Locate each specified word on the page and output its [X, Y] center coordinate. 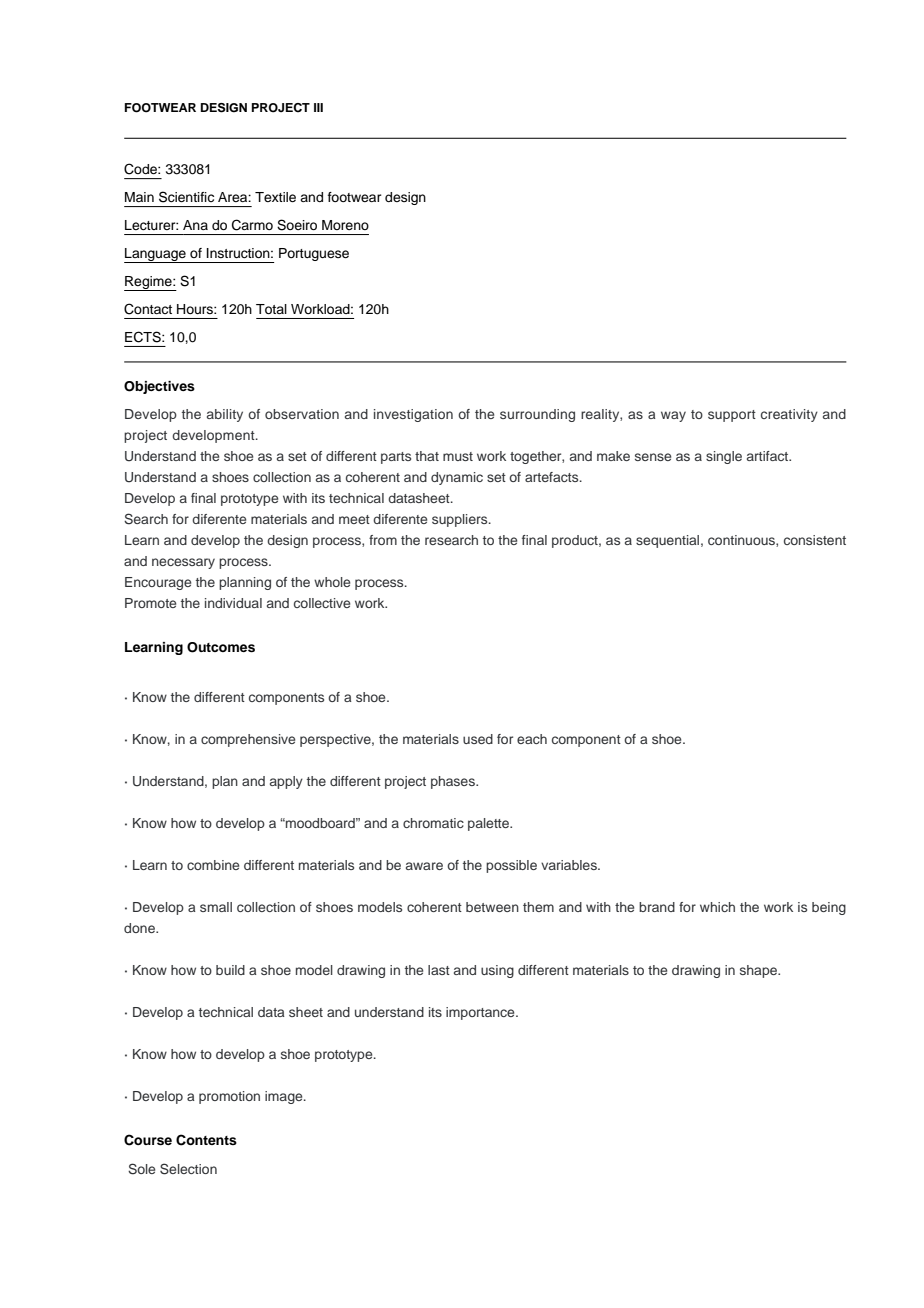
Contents [206, 1140]
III [318, 107]
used [478, 739]
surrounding [537, 415]
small [216, 907]
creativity [789, 415]
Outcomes [221, 647]
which [717, 907]
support [732, 416]
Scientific [186, 197]
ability [225, 415]
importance [481, 1013]
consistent [815, 540]
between [492, 907]
